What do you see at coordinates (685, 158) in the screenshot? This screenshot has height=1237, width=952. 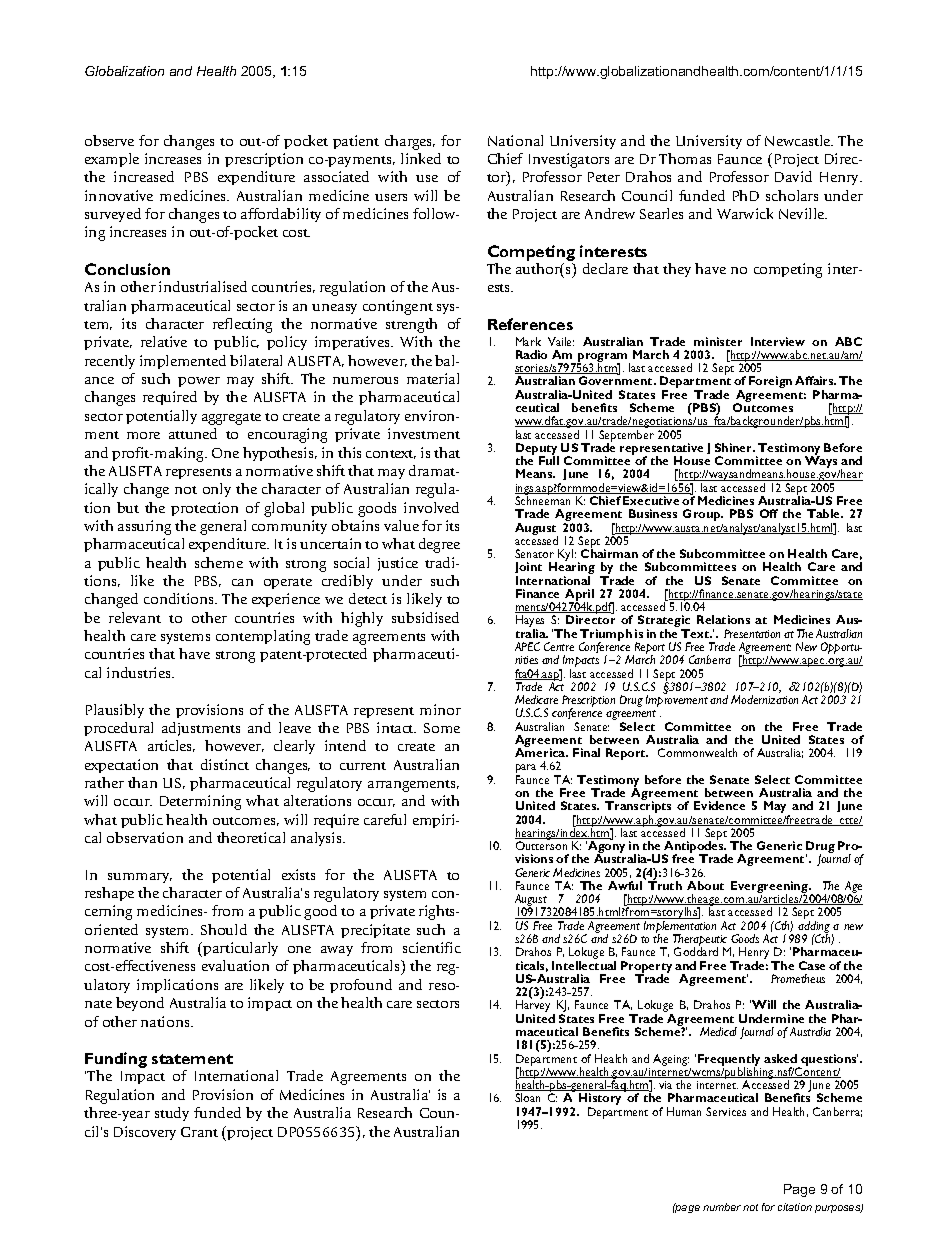 I see `Thomas` at bounding box center [685, 158].
